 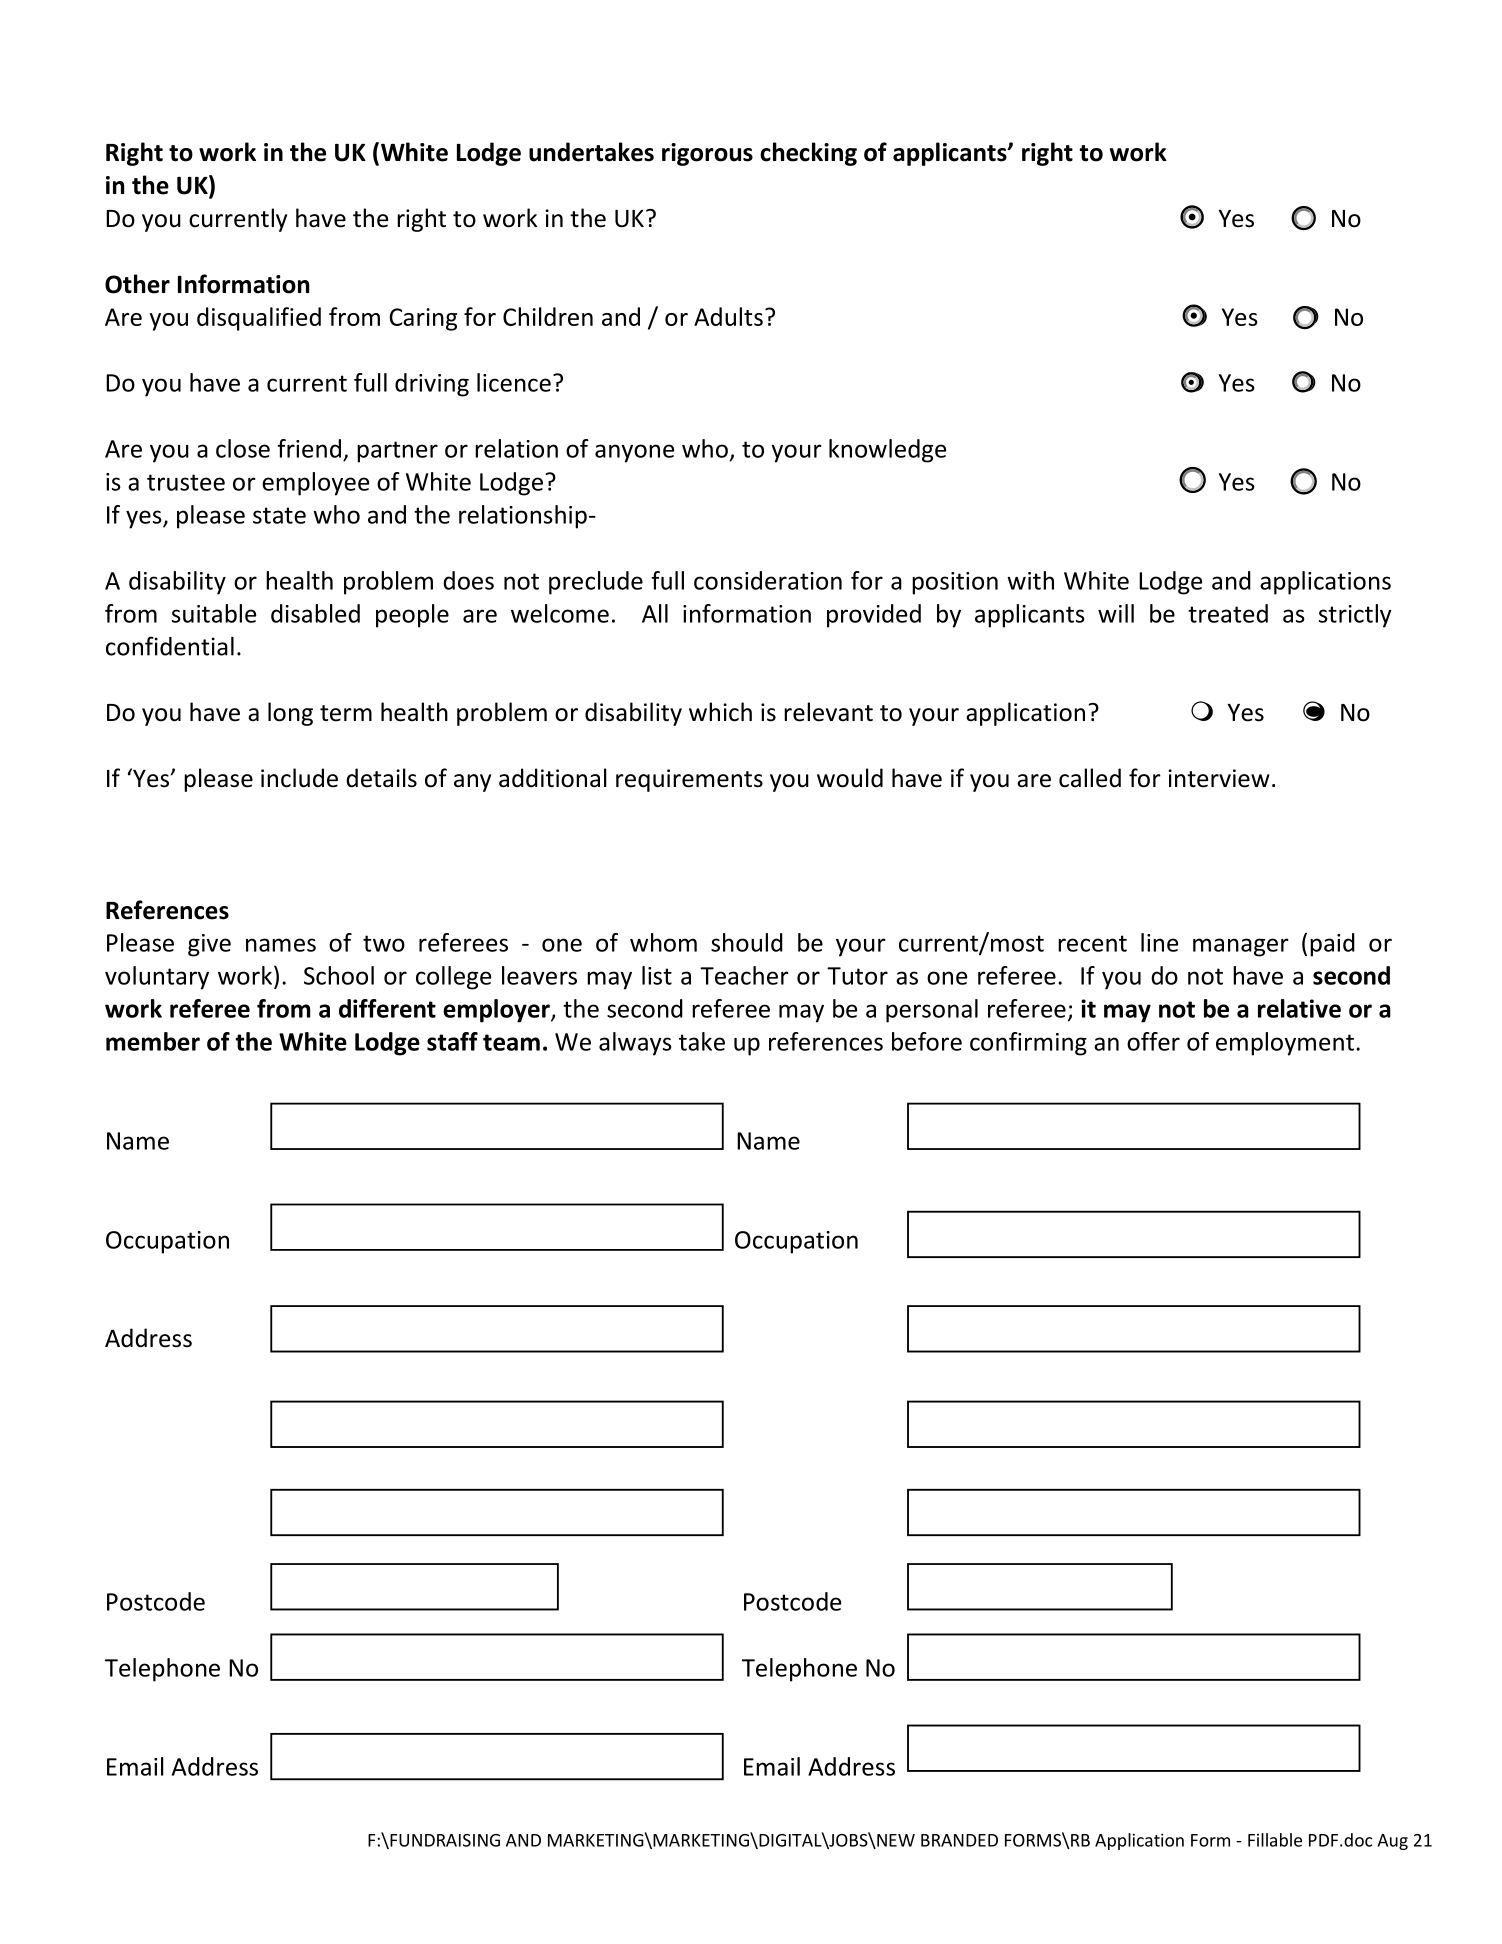 What do you see at coordinates (744, 975) in the page?
I see `Teacher` at bounding box center [744, 975].
